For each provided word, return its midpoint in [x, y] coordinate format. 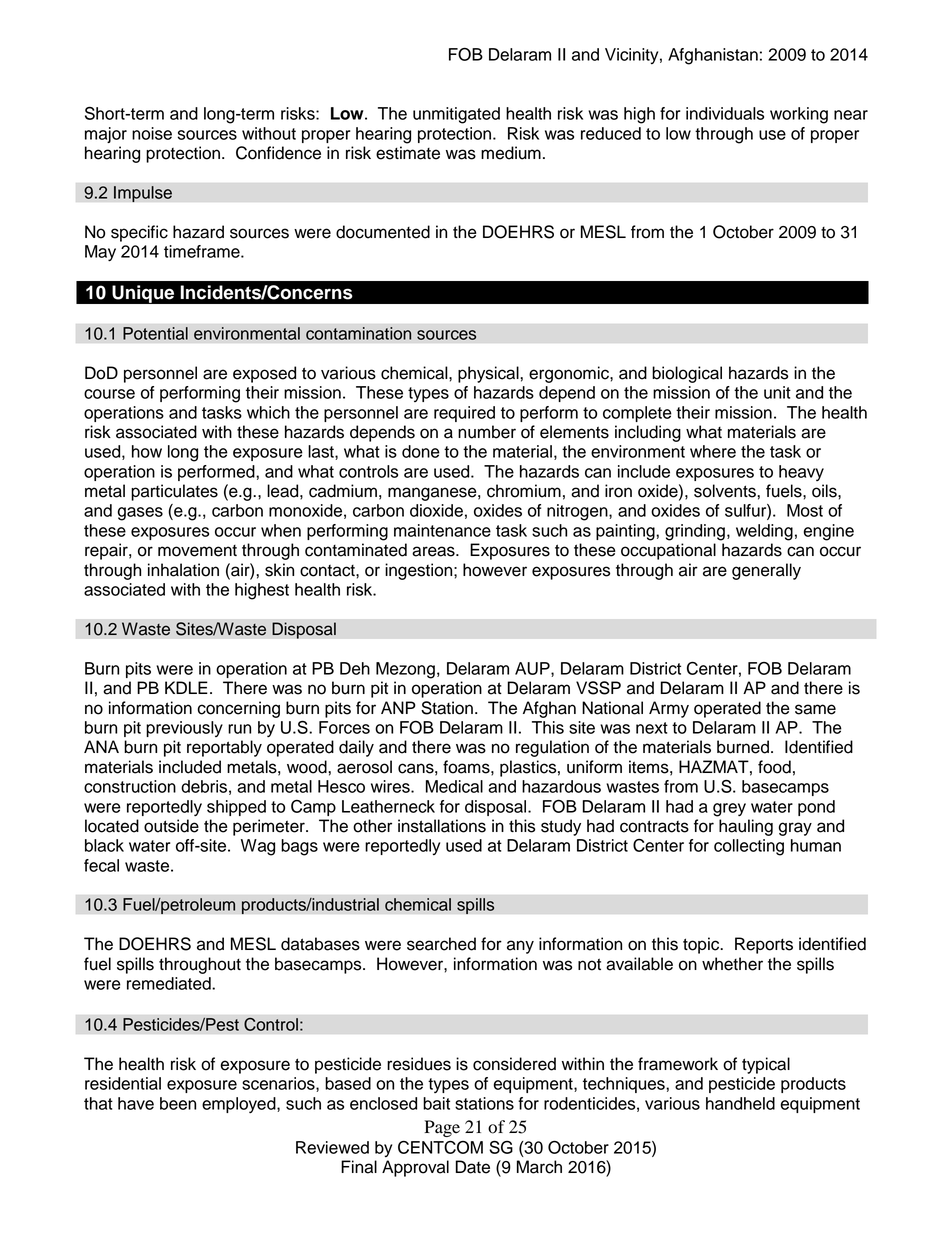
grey [729, 810]
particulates [174, 492]
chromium [524, 491]
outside [171, 826]
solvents [726, 491]
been [178, 1103]
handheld [740, 1103]
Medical [454, 786]
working [799, 115]
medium [511, 153]
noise [152, 133]
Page [442, 1128]
